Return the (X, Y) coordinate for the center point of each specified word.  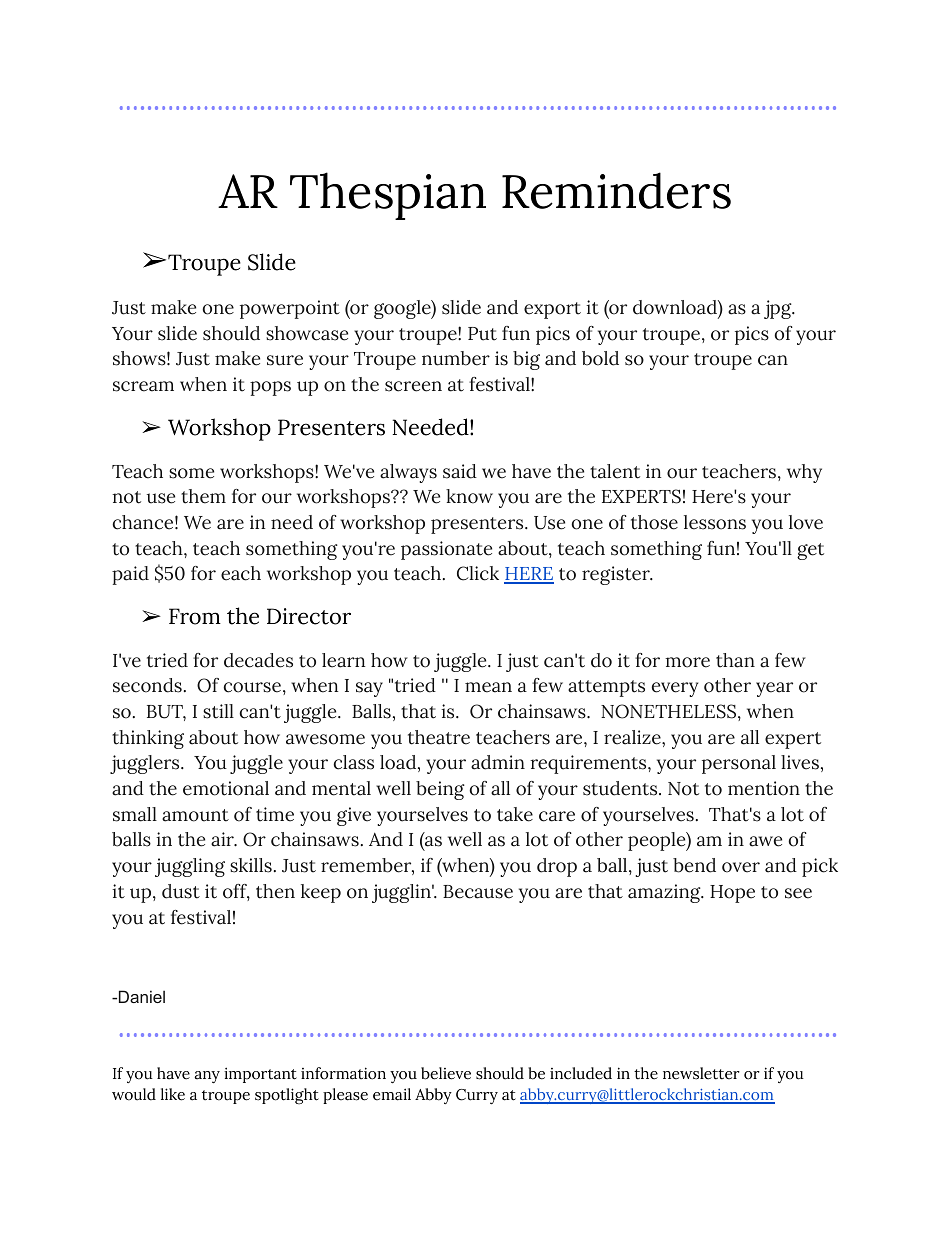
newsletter (701, 1073)
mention (764, 788)
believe (446, 1073)
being (440, 790)
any (207, 1077)
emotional (226, 788)
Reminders (616, 190)
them (203, 496)
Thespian (388, 196)
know (469, 496)
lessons (715, 522)
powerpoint (290, 309)
